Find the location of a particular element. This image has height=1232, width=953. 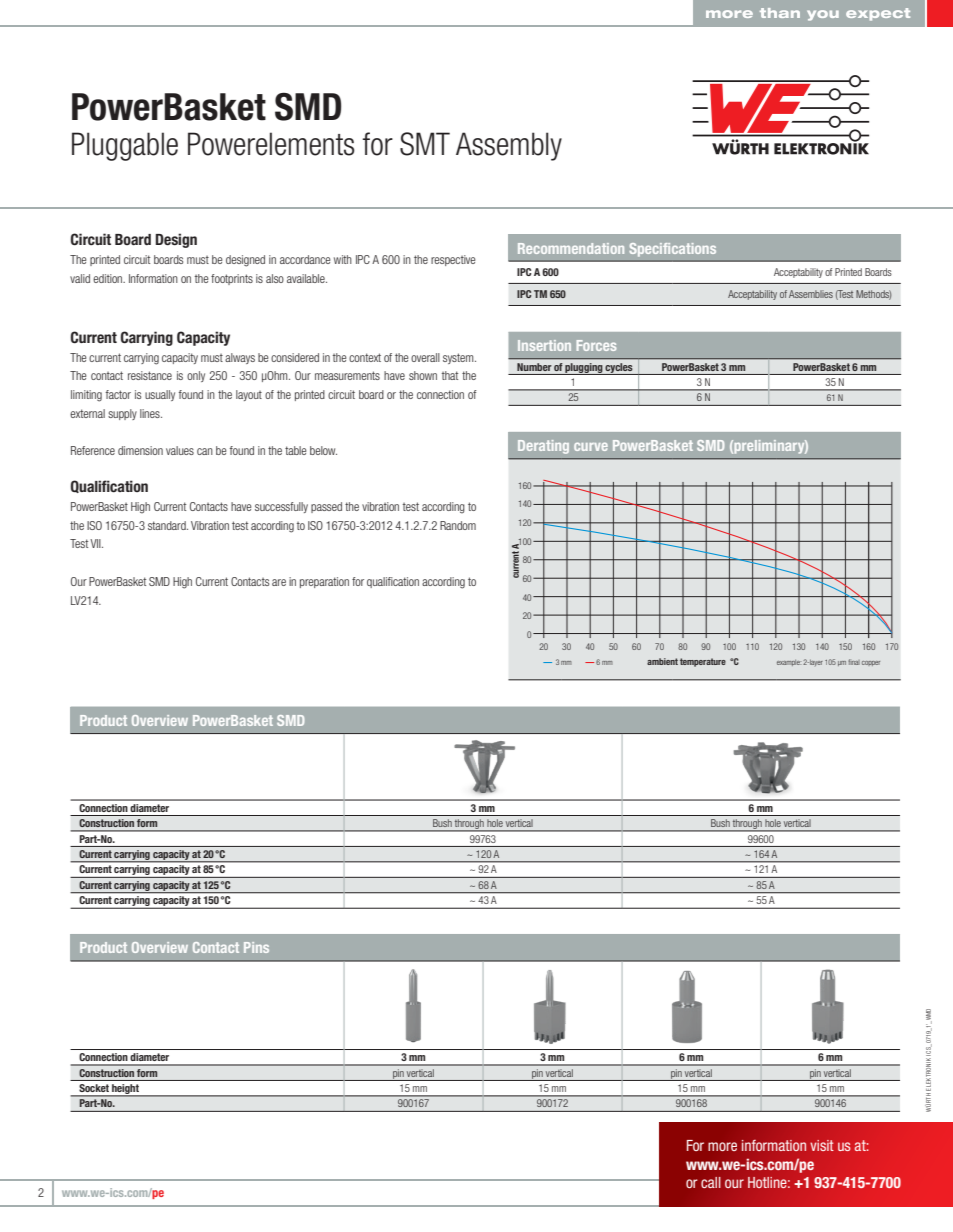

Pins is located at coordinates (256, 947).
